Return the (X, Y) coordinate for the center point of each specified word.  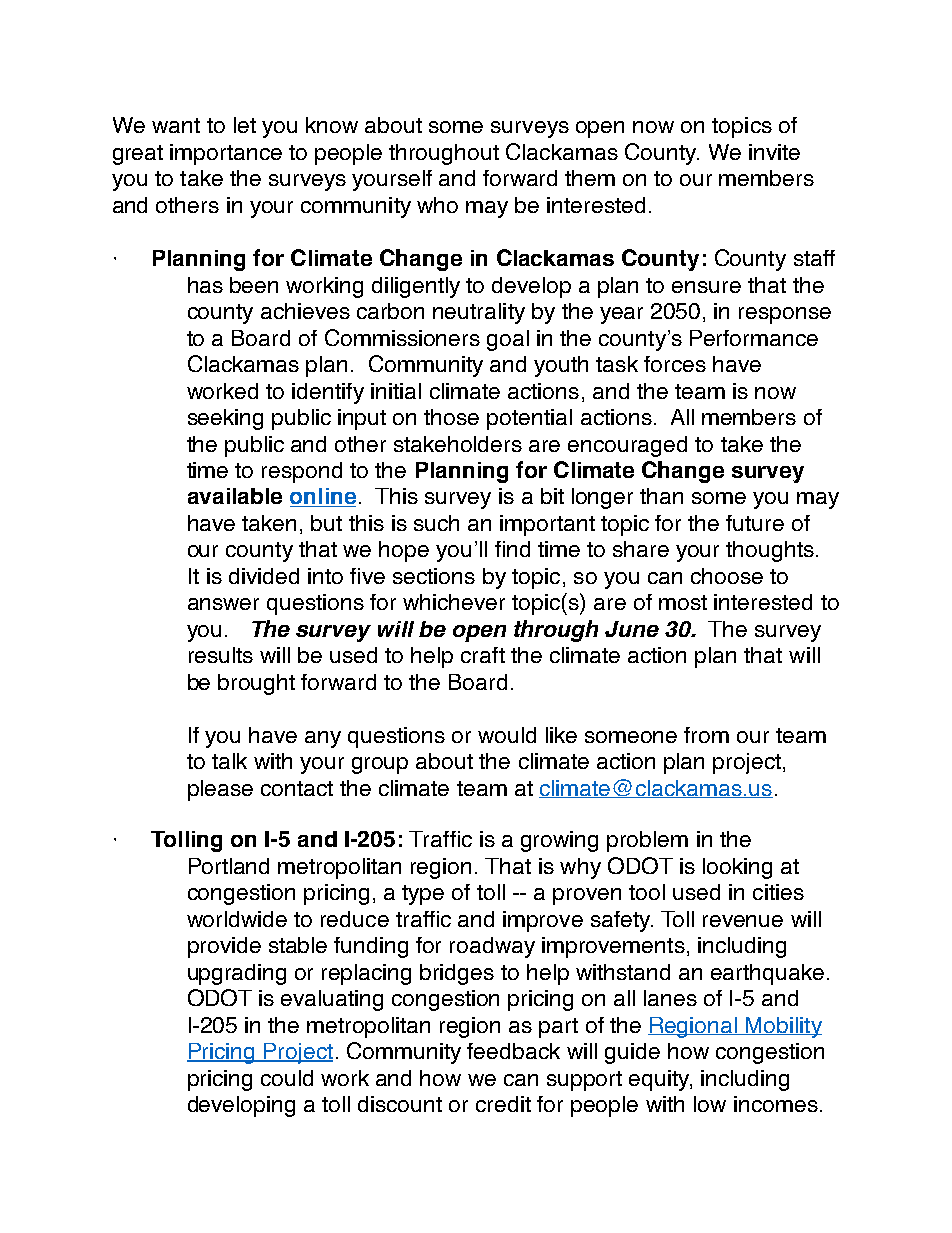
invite (774, 152)
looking (737, 868)
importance (226, 154)
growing (559, 841)
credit (503, 1104)
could (287, 1078)
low (710, 1104)
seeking (225, 419)
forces (675, 364)
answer (223, 604)
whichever (454, 602)
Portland (229, 866)
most (683, 602)
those (451, 417)
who (437, 205)
